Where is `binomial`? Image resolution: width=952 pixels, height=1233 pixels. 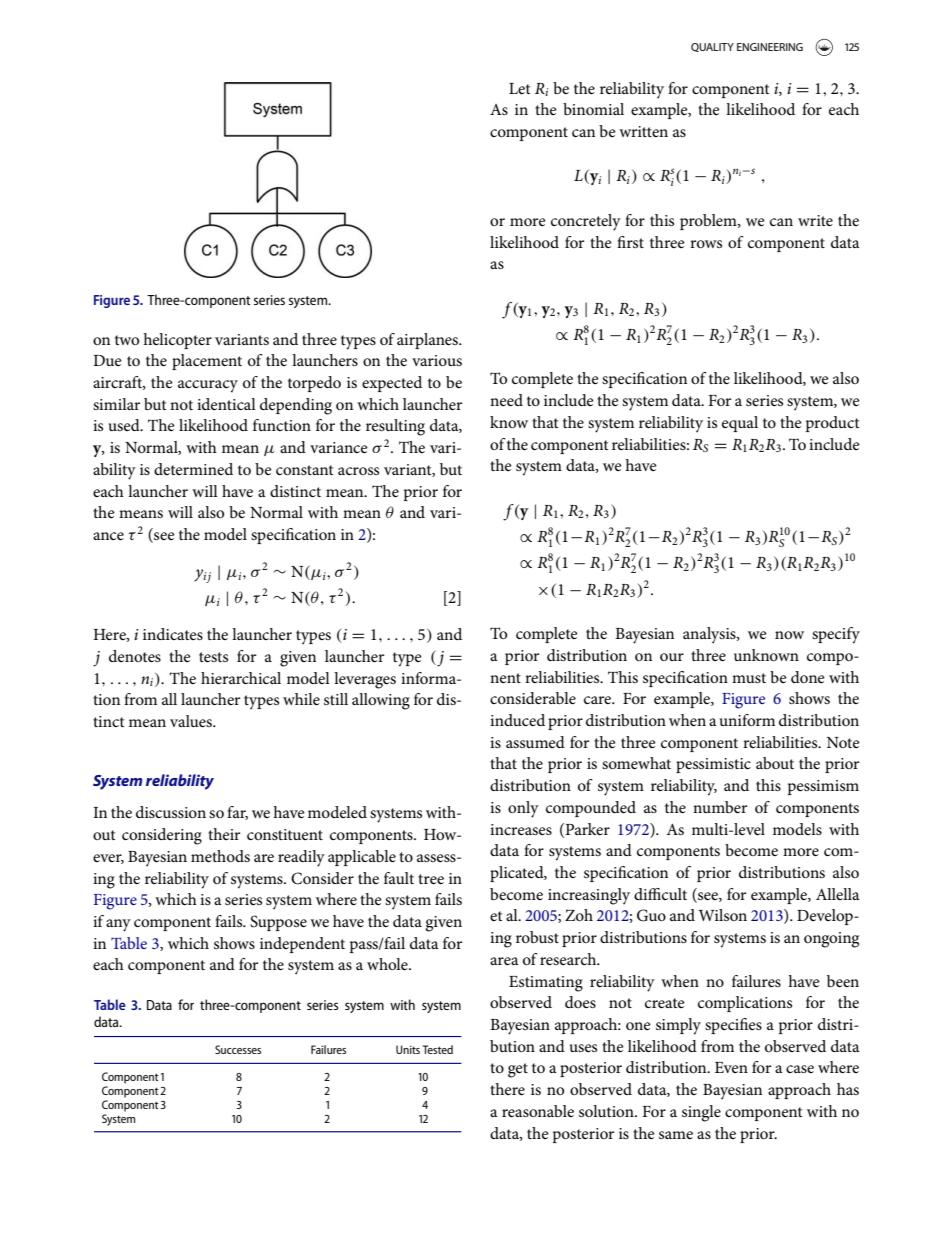
binomial is located at coordinates (593, 109).
